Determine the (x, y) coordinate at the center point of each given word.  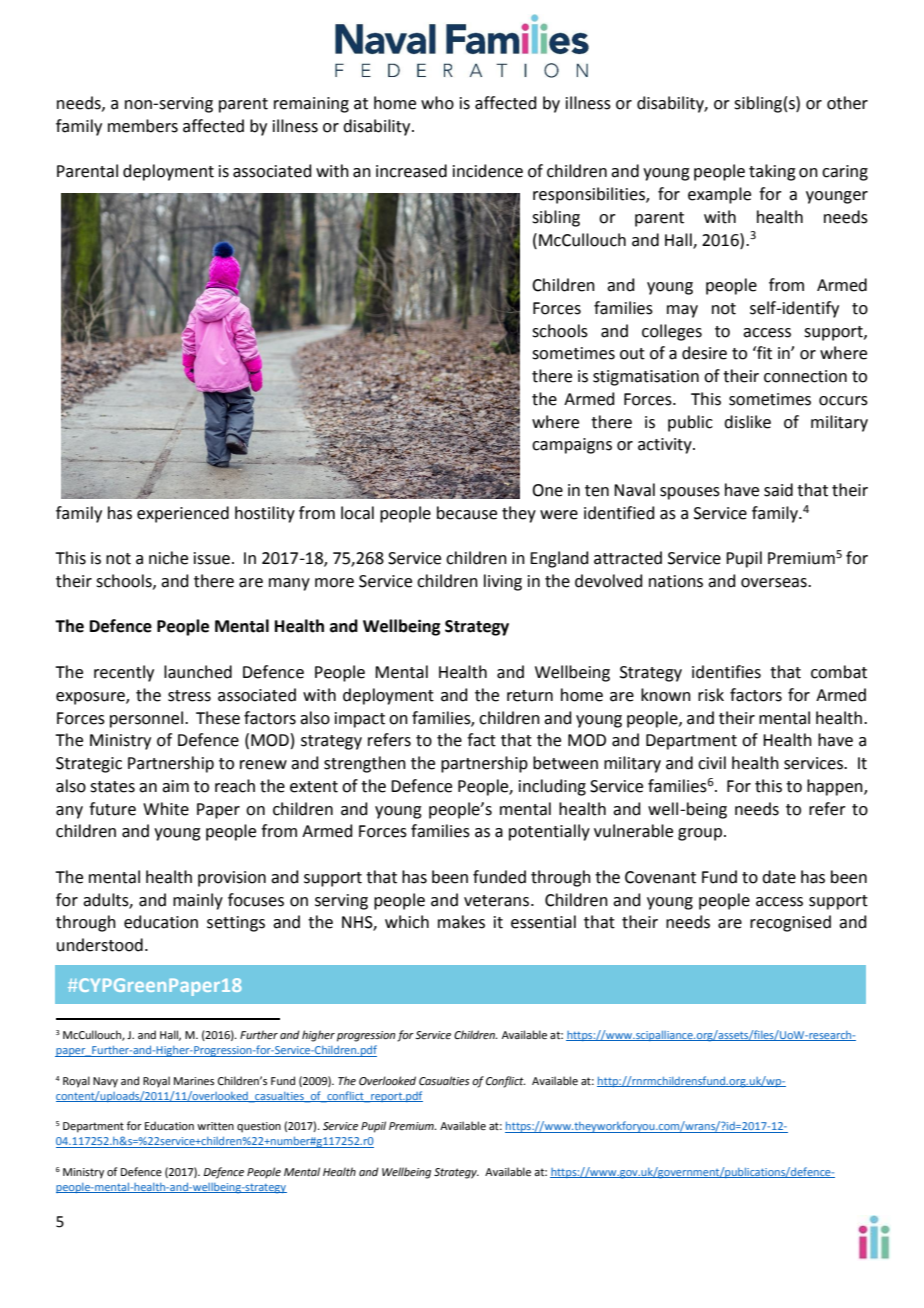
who (437, 103)
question (259, 1127)
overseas (775, 583)
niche (168, 558)
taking (772, 172)
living (503, 582)
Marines (194, 1081)
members (143, 126)
